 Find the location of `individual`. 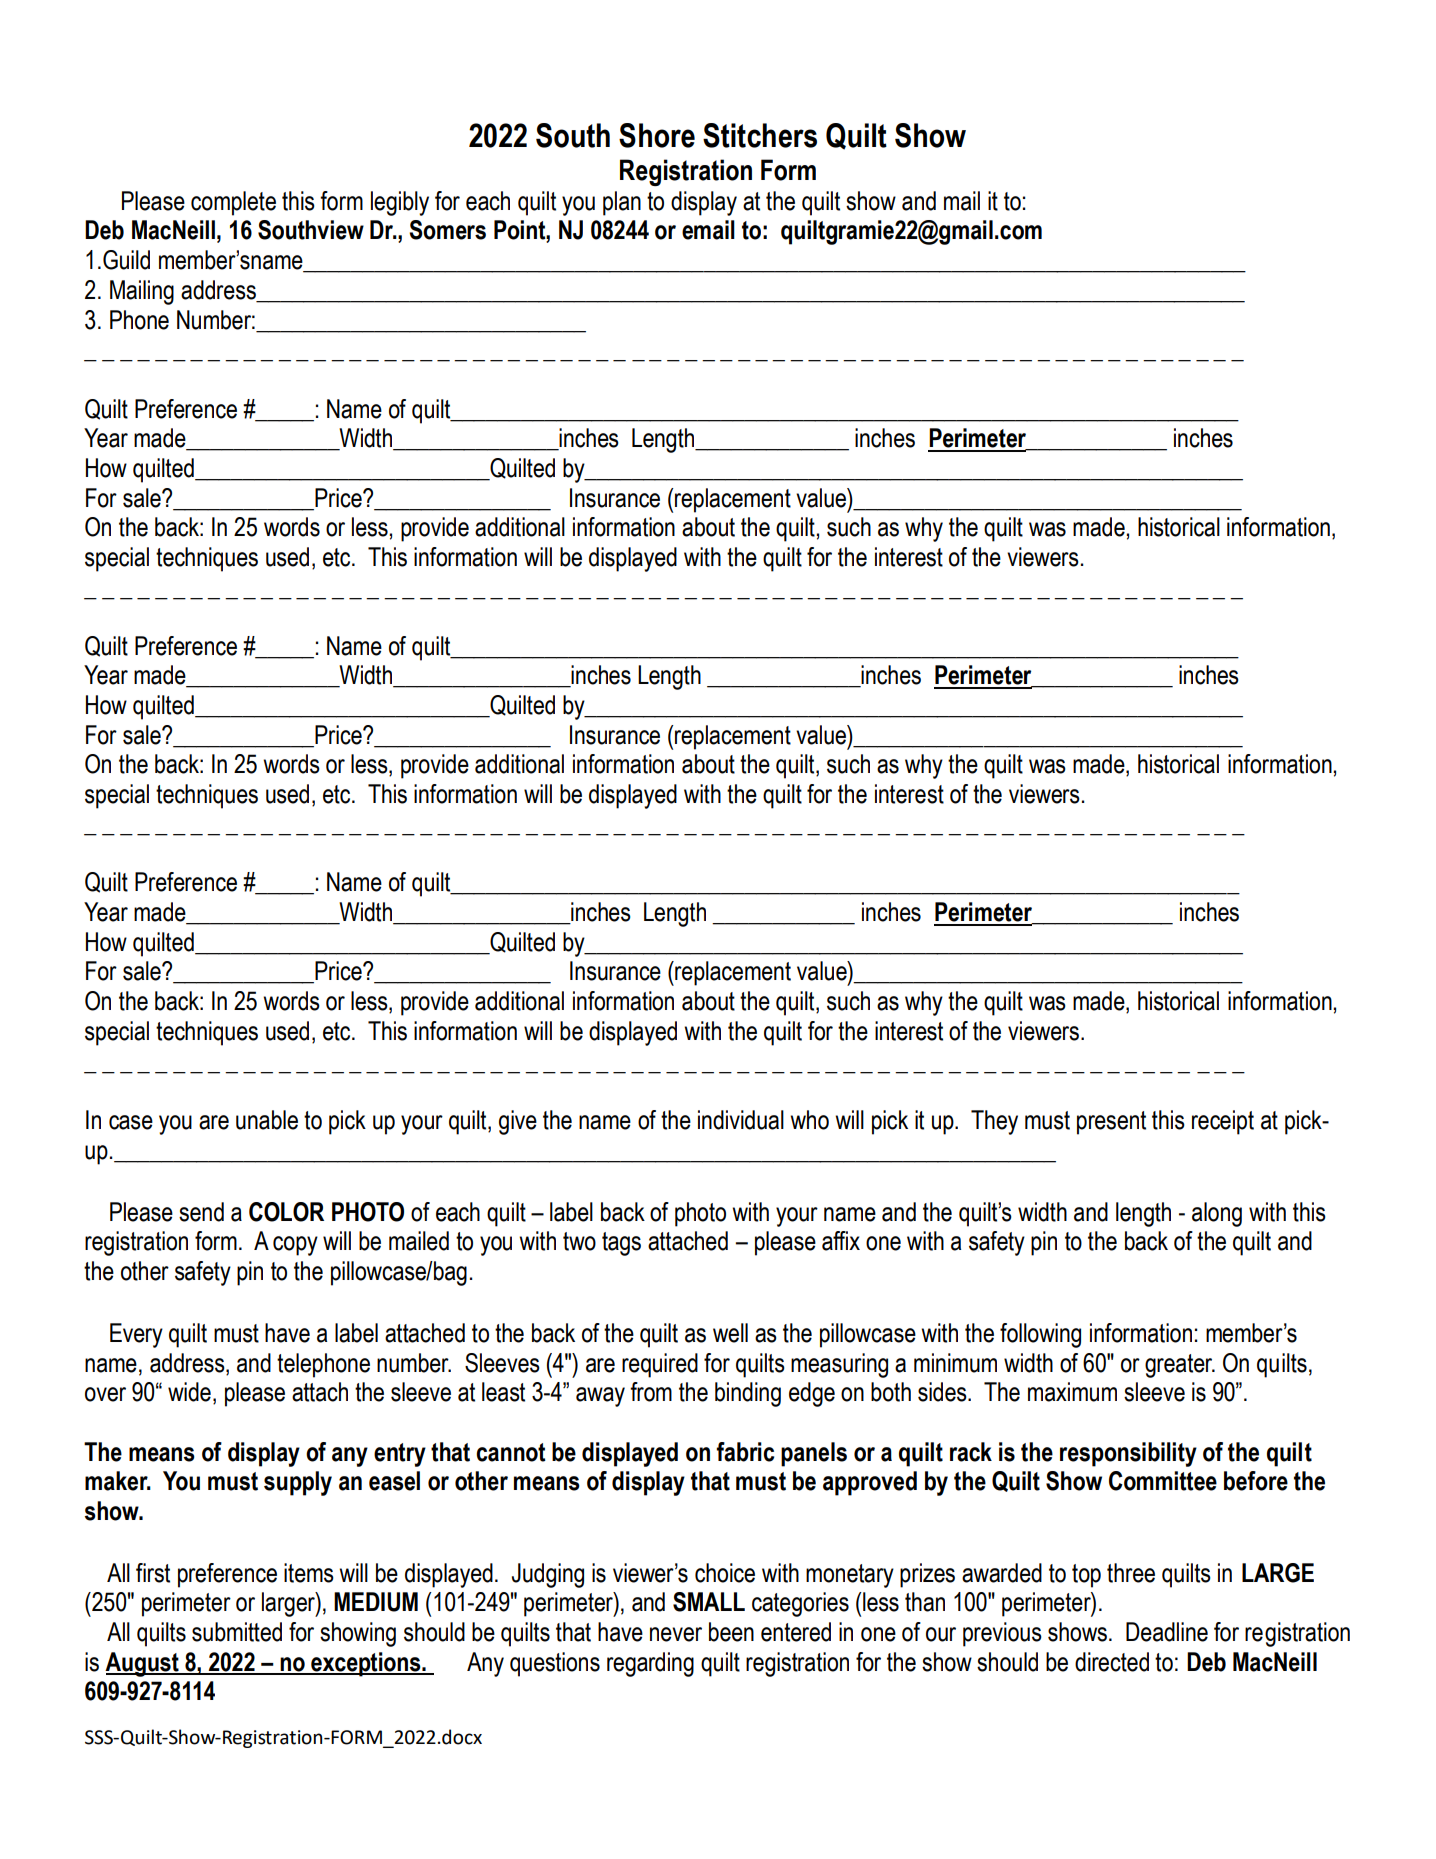

individual is located at coordinates (741, 1120).
